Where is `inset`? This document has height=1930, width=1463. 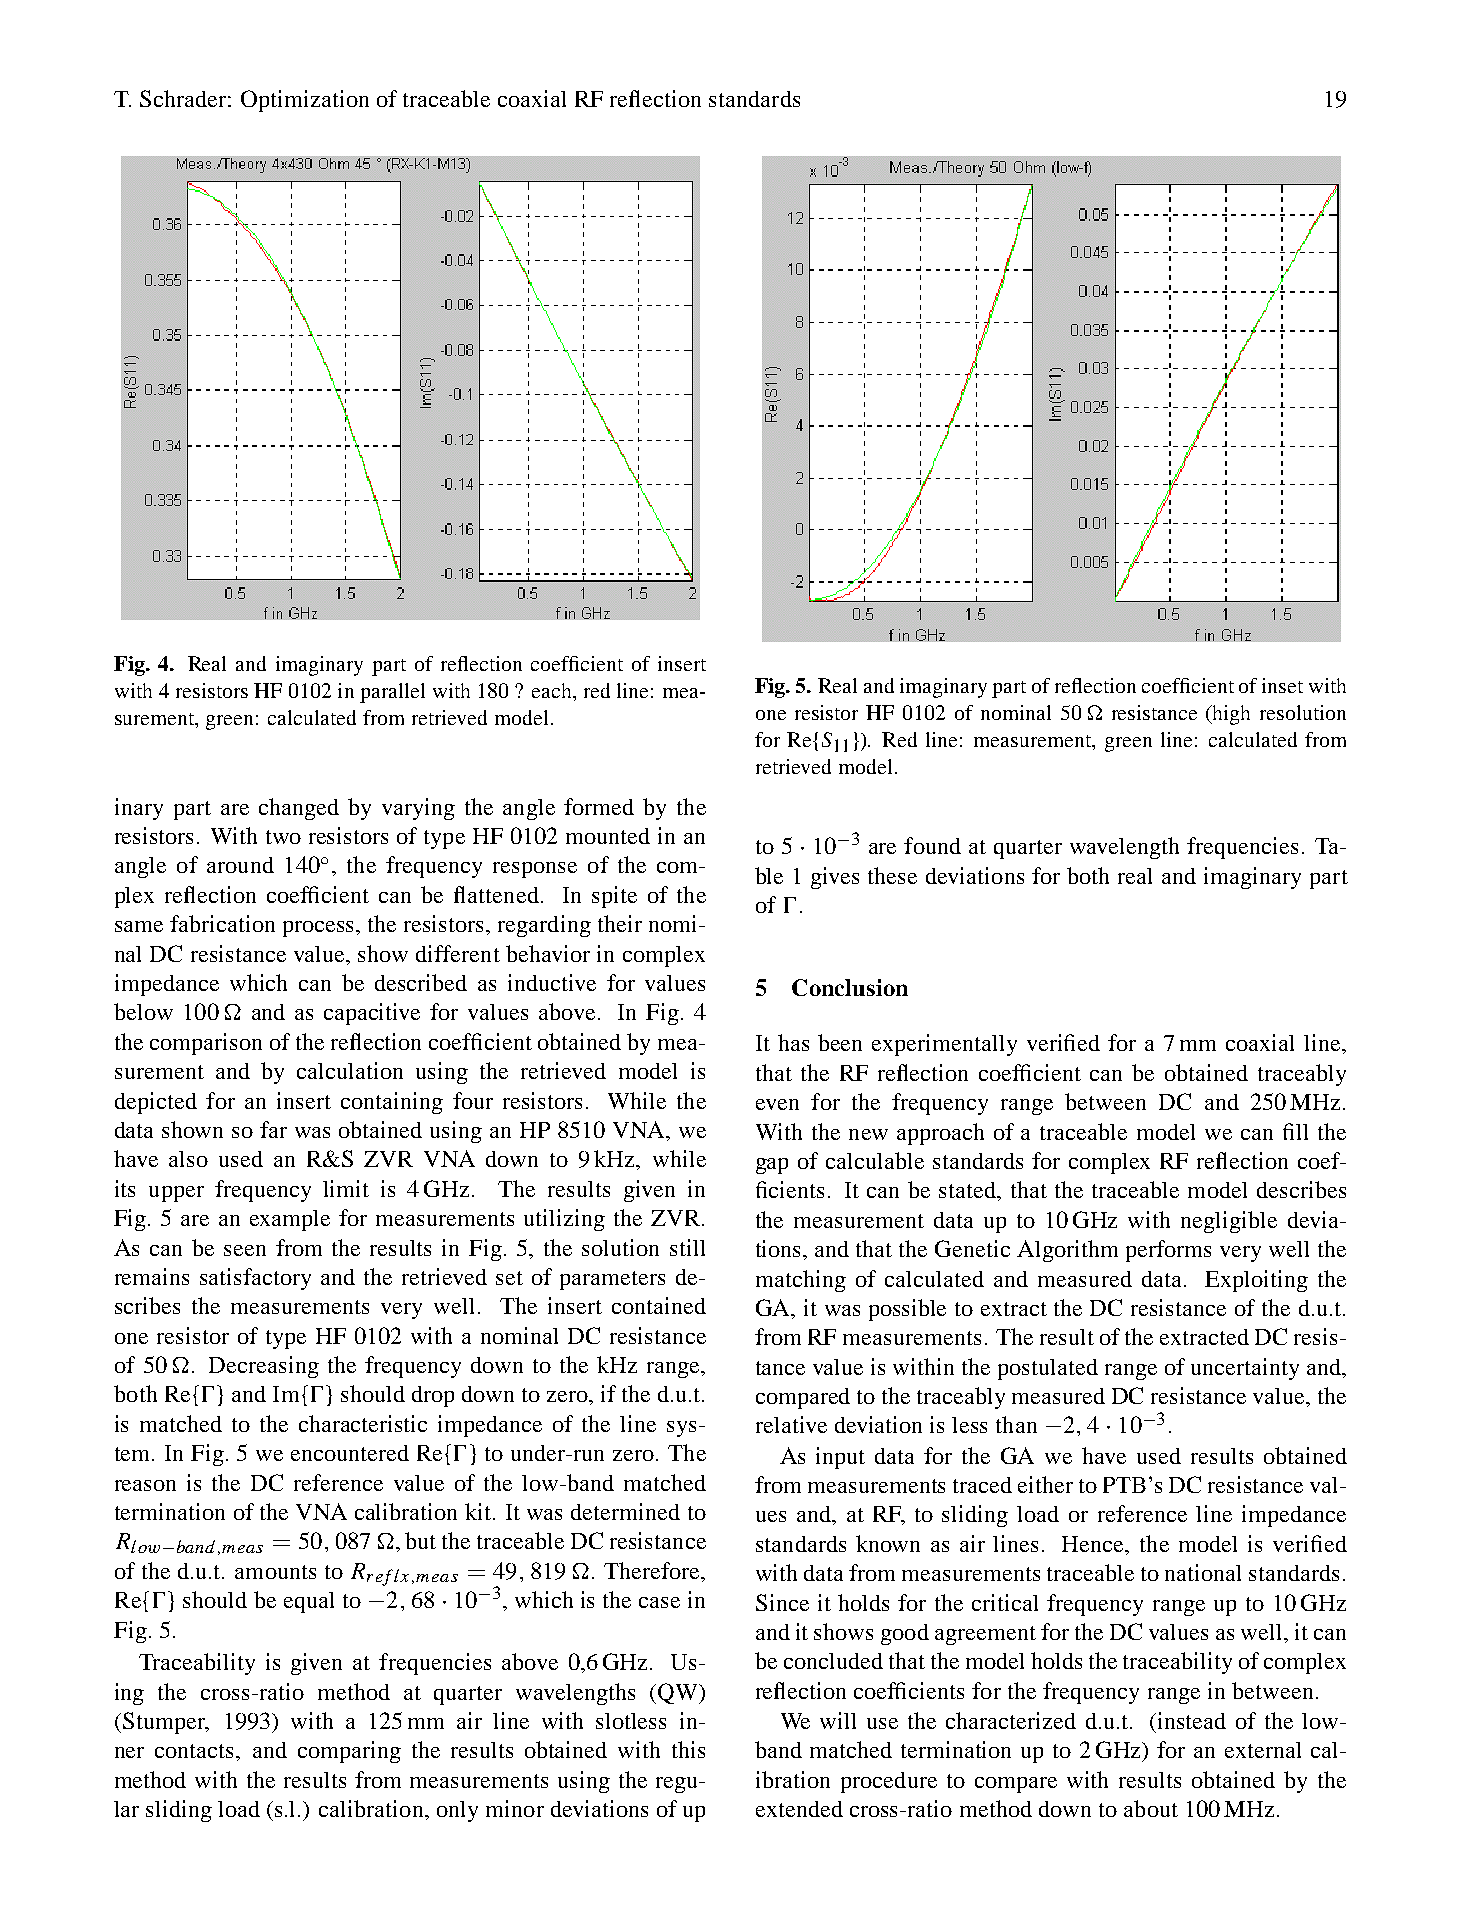
inset is located at coordinates (1282, 685).
